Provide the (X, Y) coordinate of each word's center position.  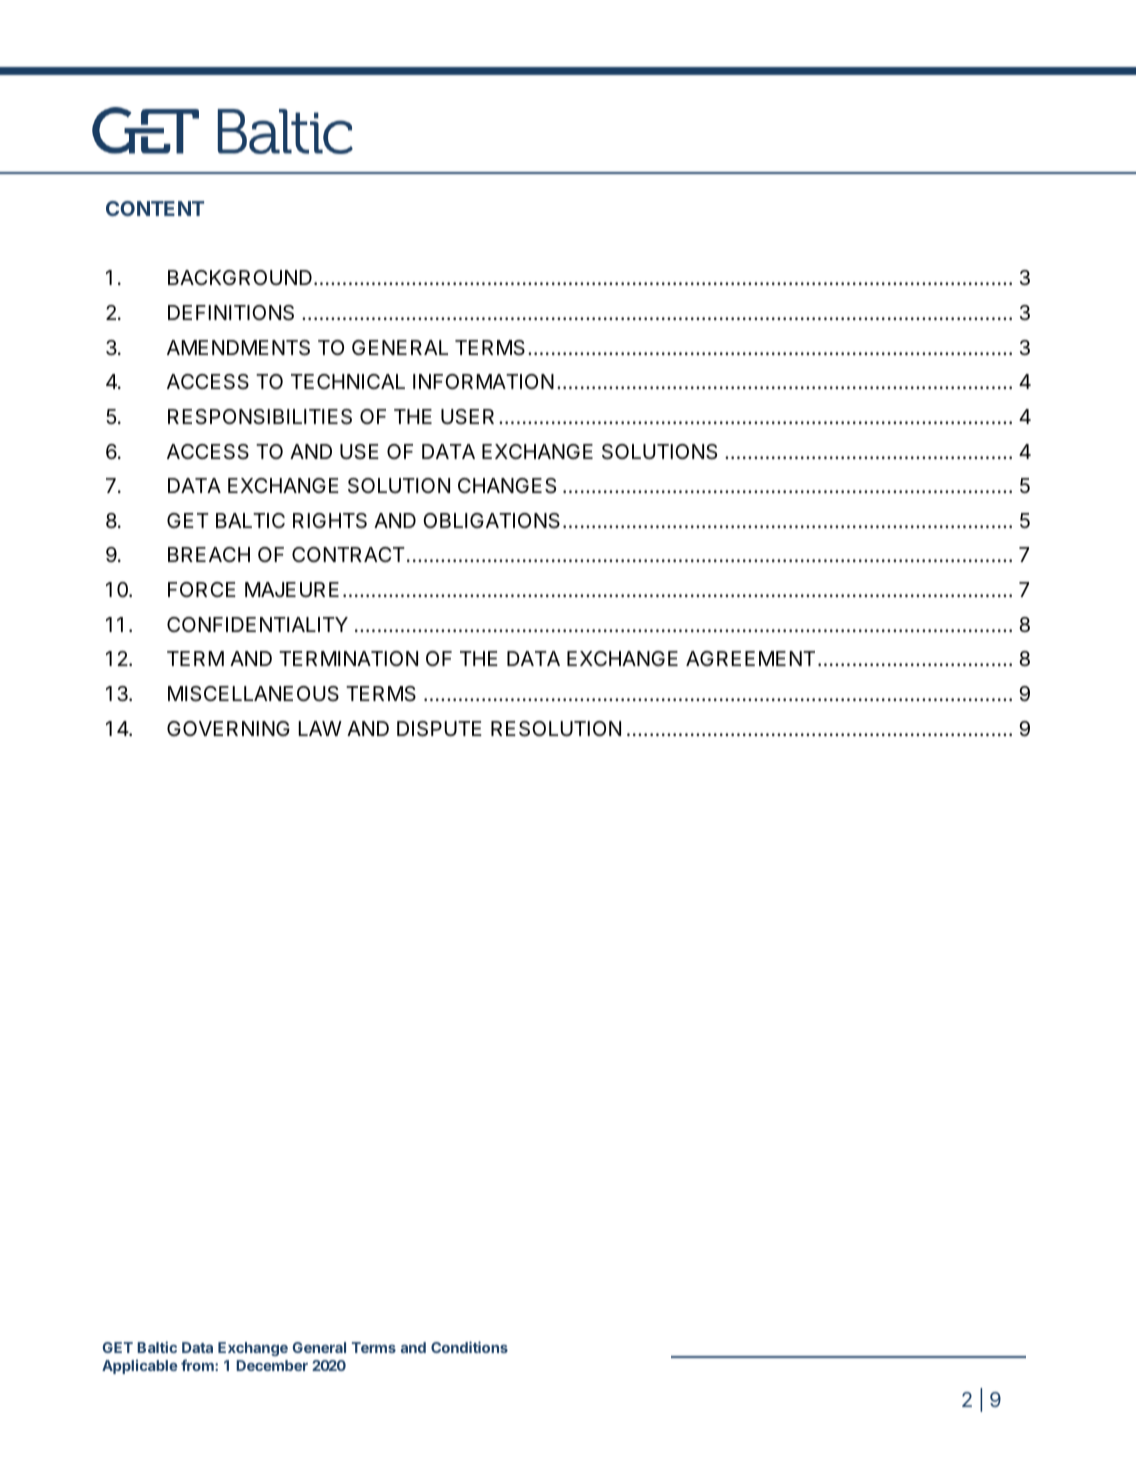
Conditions (469, 1347)
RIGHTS (330, 521)
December (272, 1365)
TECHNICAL (348, 381)
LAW (320, 728)
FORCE (202, 589)
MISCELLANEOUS (253, 694)
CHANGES (507, 486)
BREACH (209, 554)
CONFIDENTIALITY (257, 624)
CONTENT (155, 208)
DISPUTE (439, 729)
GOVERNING (228, 728)
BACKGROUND (240, 277)
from (198, 1365)
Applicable (140, 1366)
